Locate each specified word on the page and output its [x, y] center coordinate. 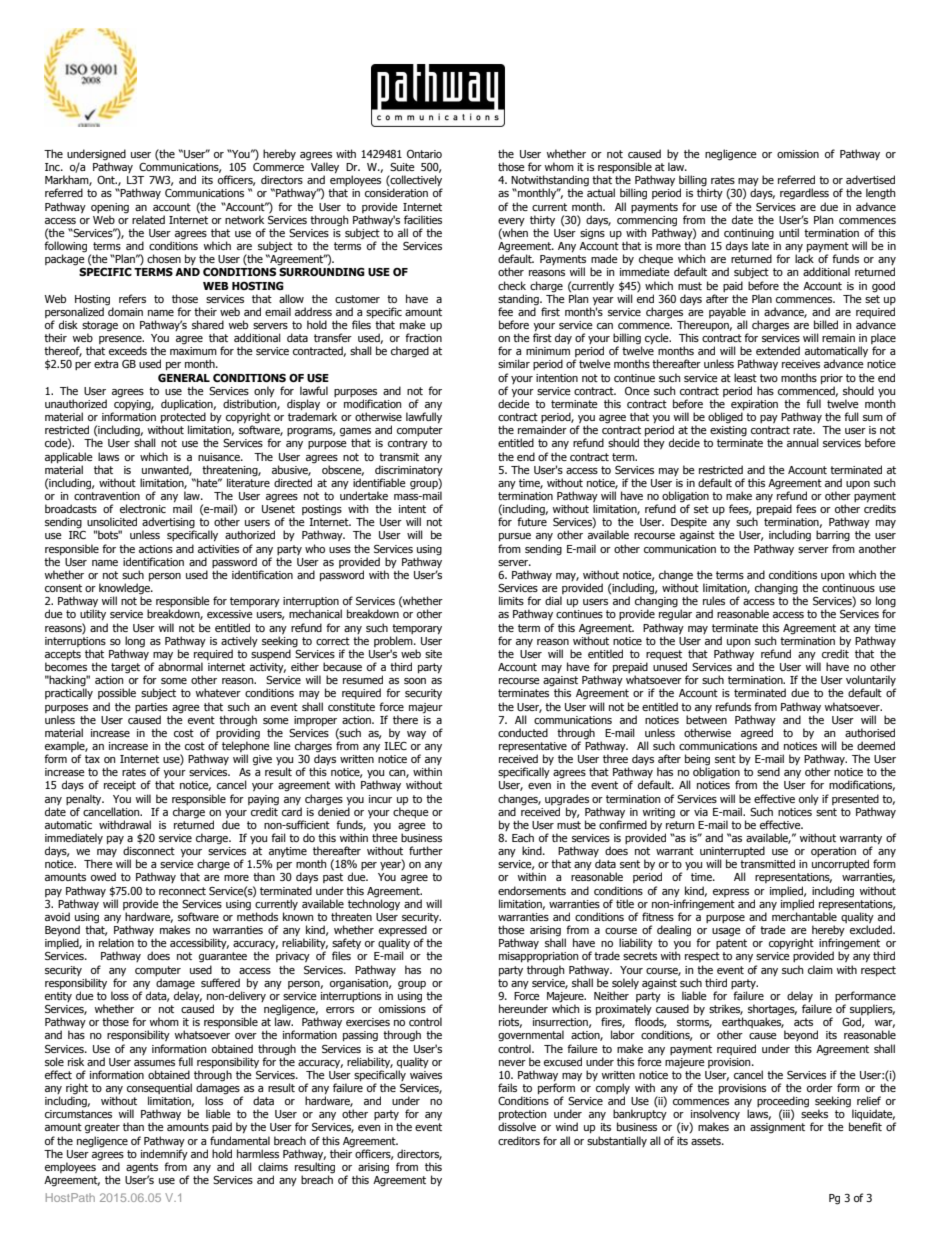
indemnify [164, 1154]
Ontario [424, 153]
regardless [804, 194]
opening [110, 208]
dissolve [517, 1126]
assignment [777, 1128]
